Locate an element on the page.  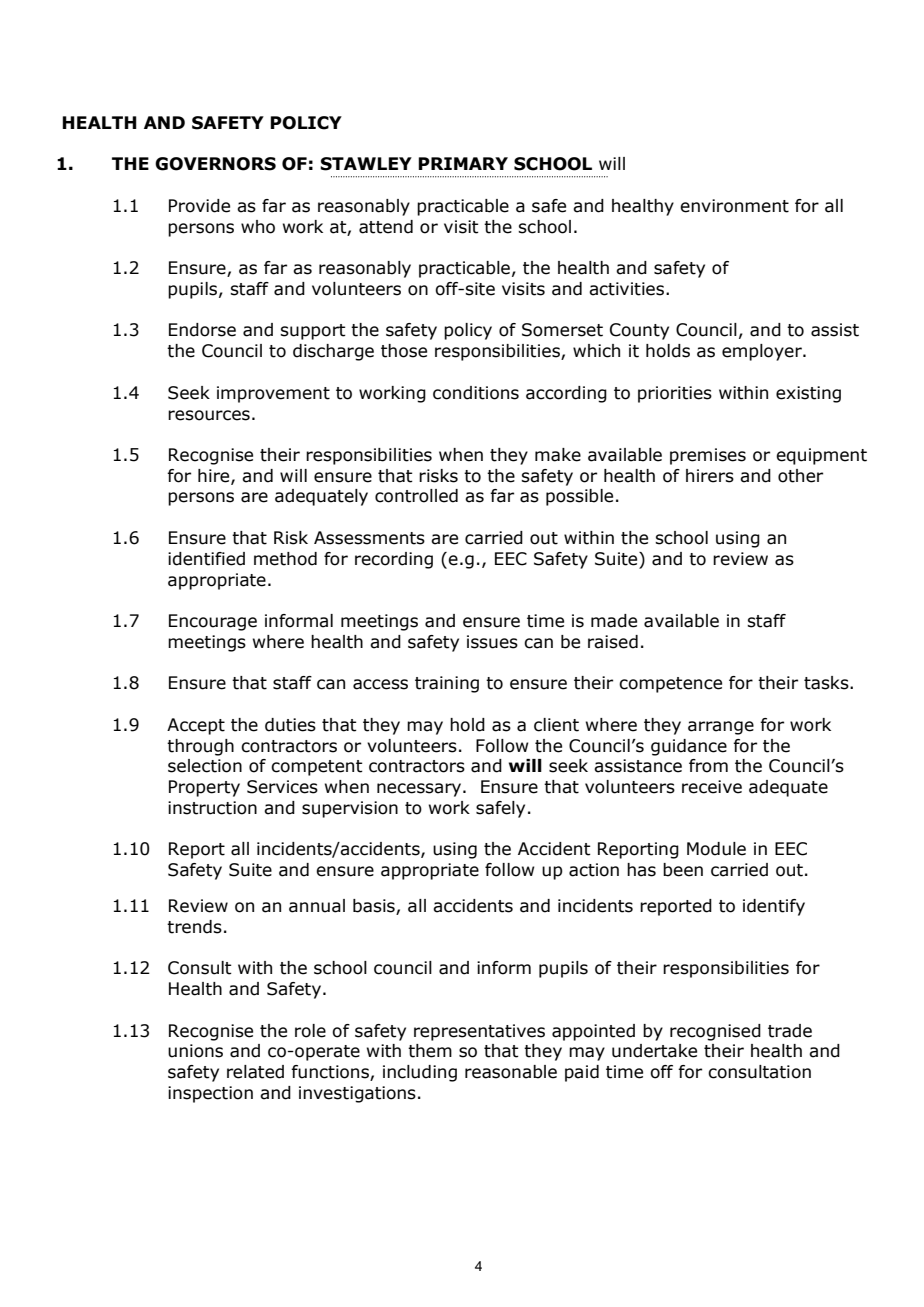
receive is located at coordinates (712, 787).
